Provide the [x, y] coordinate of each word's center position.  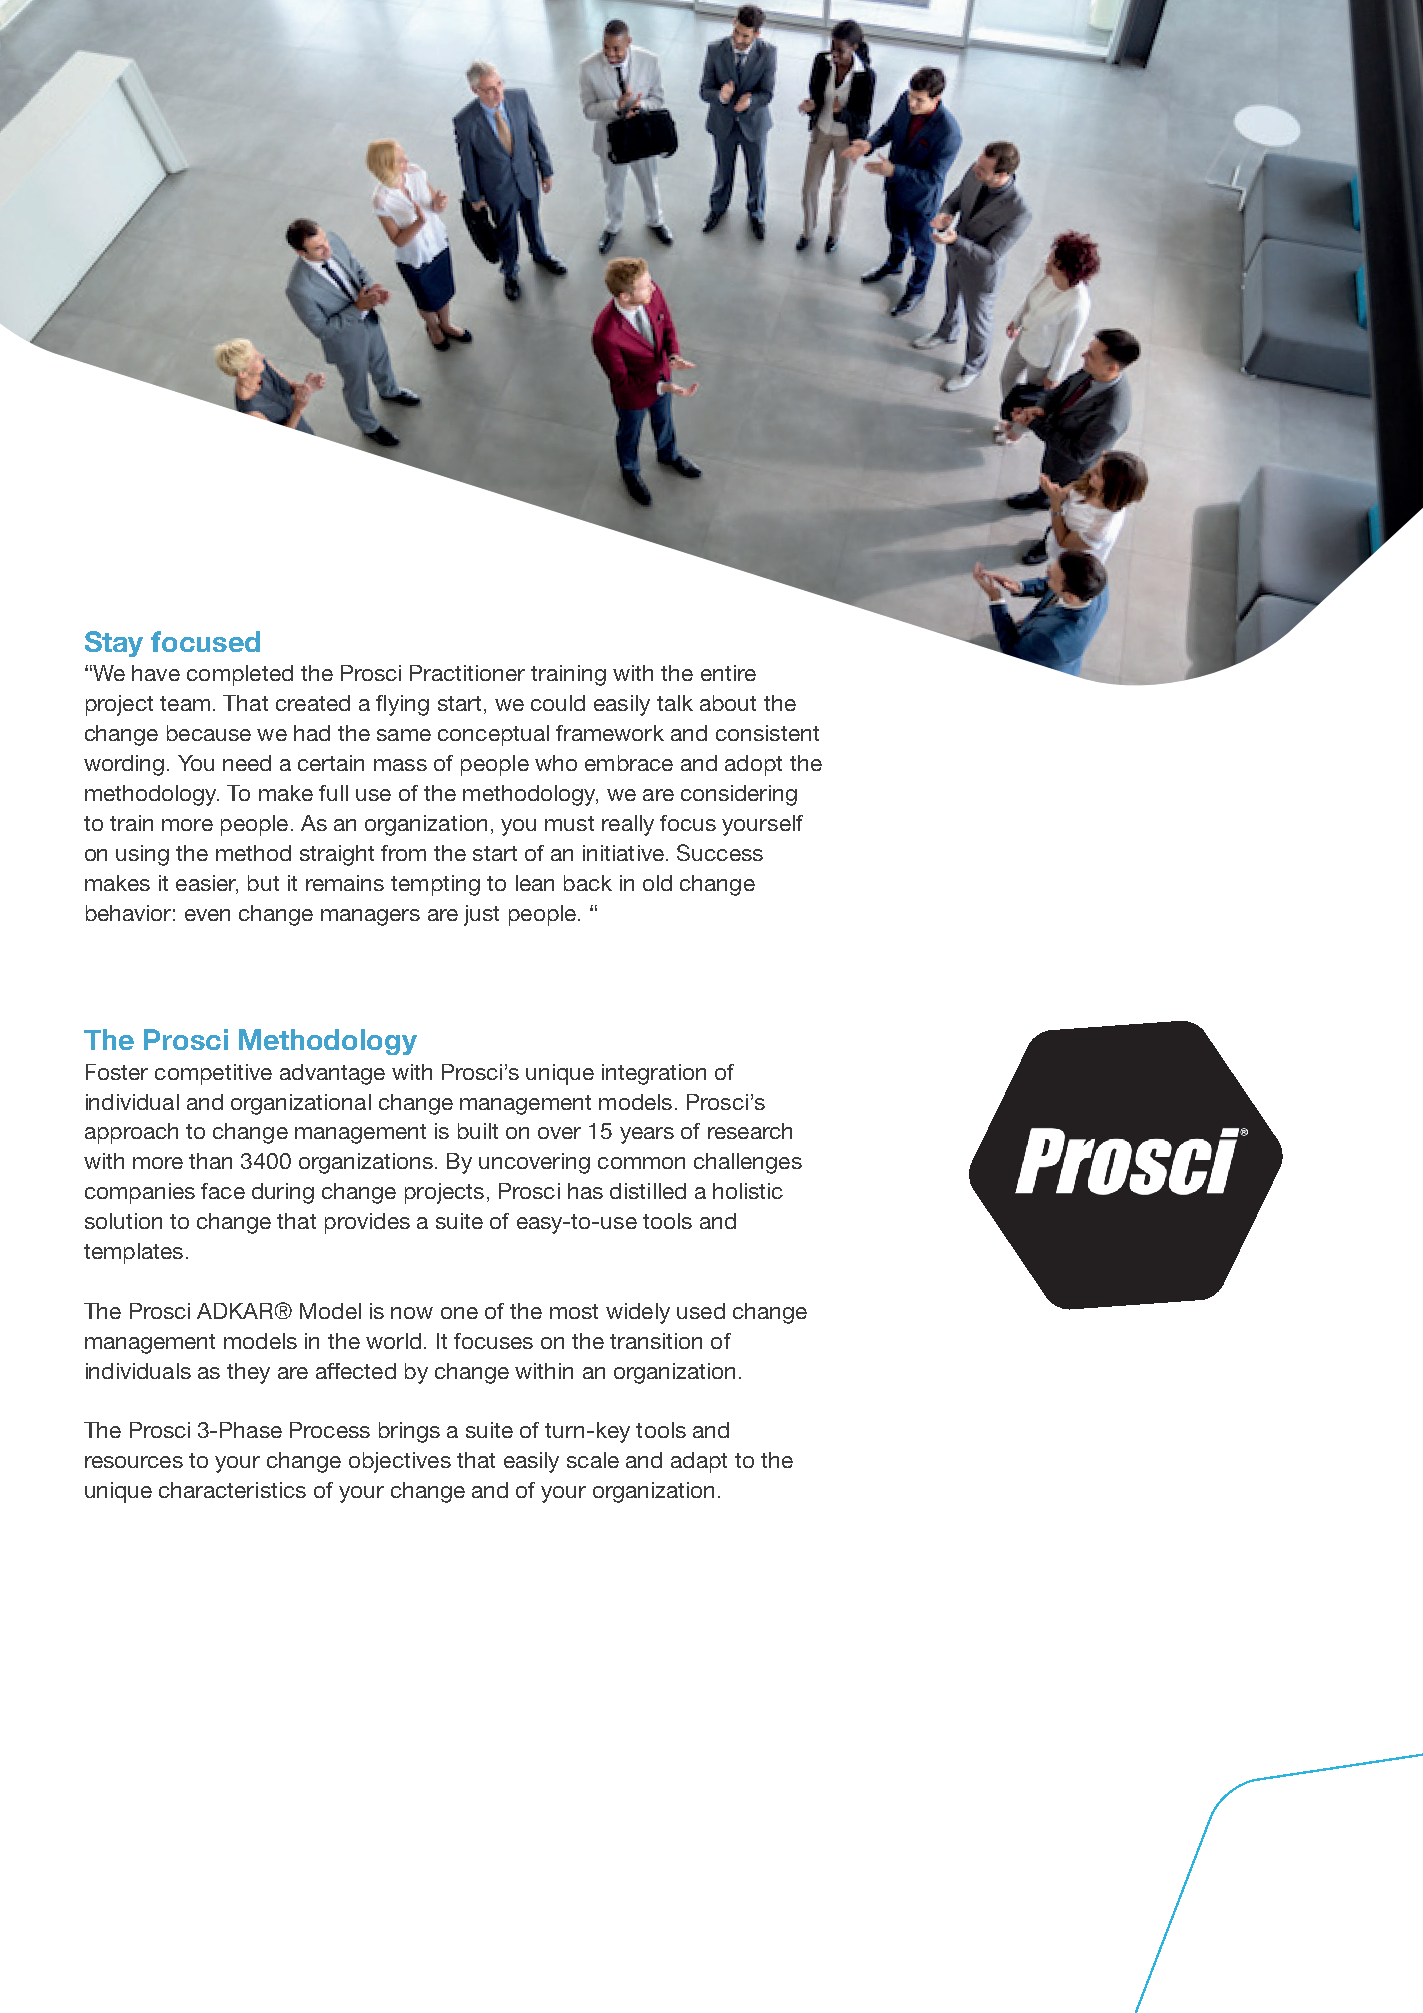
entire [728, 673]
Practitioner [467, 673]
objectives [400, 1462]
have [156, 673]
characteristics [232, 1490]
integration [654, 1074]
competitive [213, 1074]
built [478, 1131]
